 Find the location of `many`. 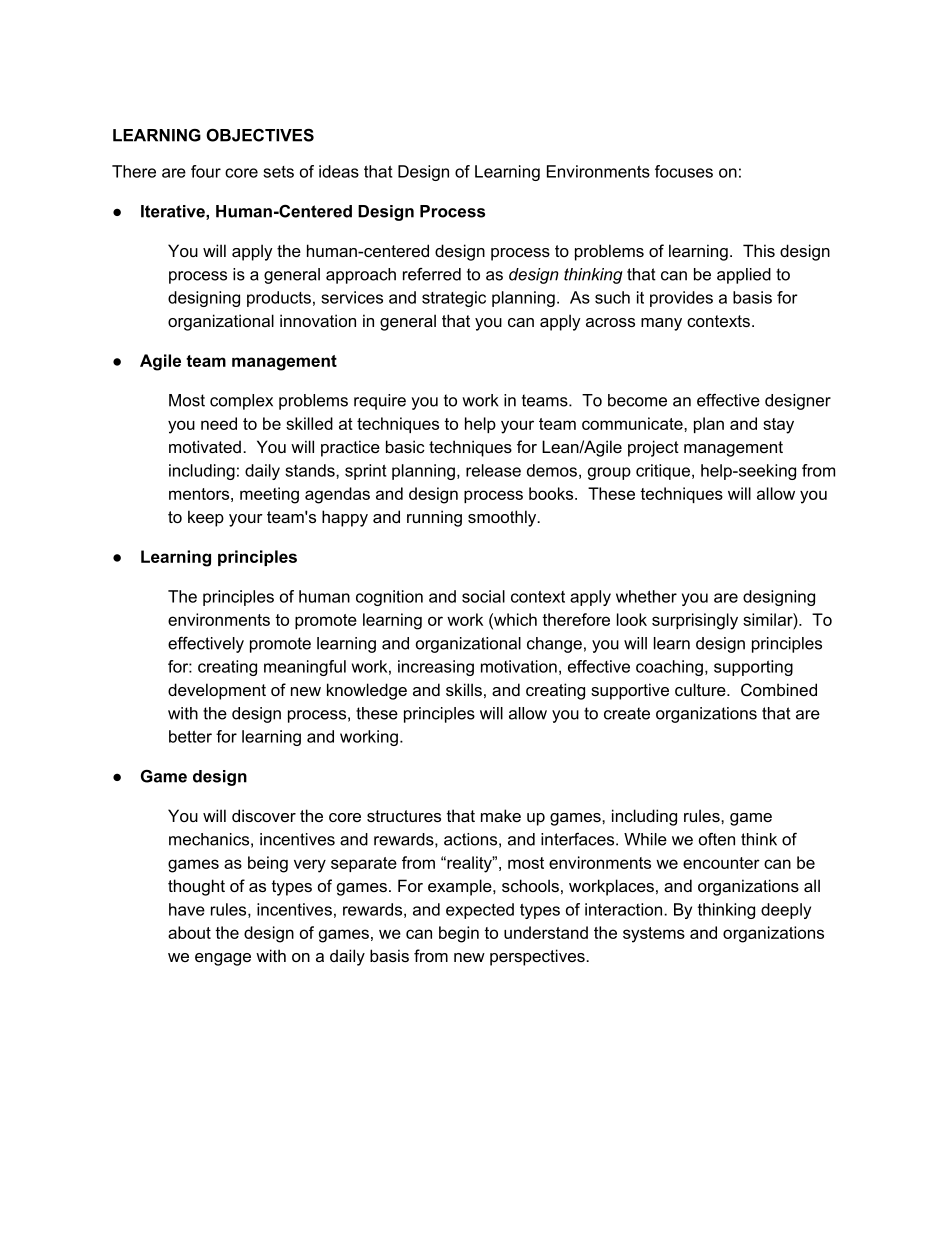

many is located at coordinates (661, 324).
